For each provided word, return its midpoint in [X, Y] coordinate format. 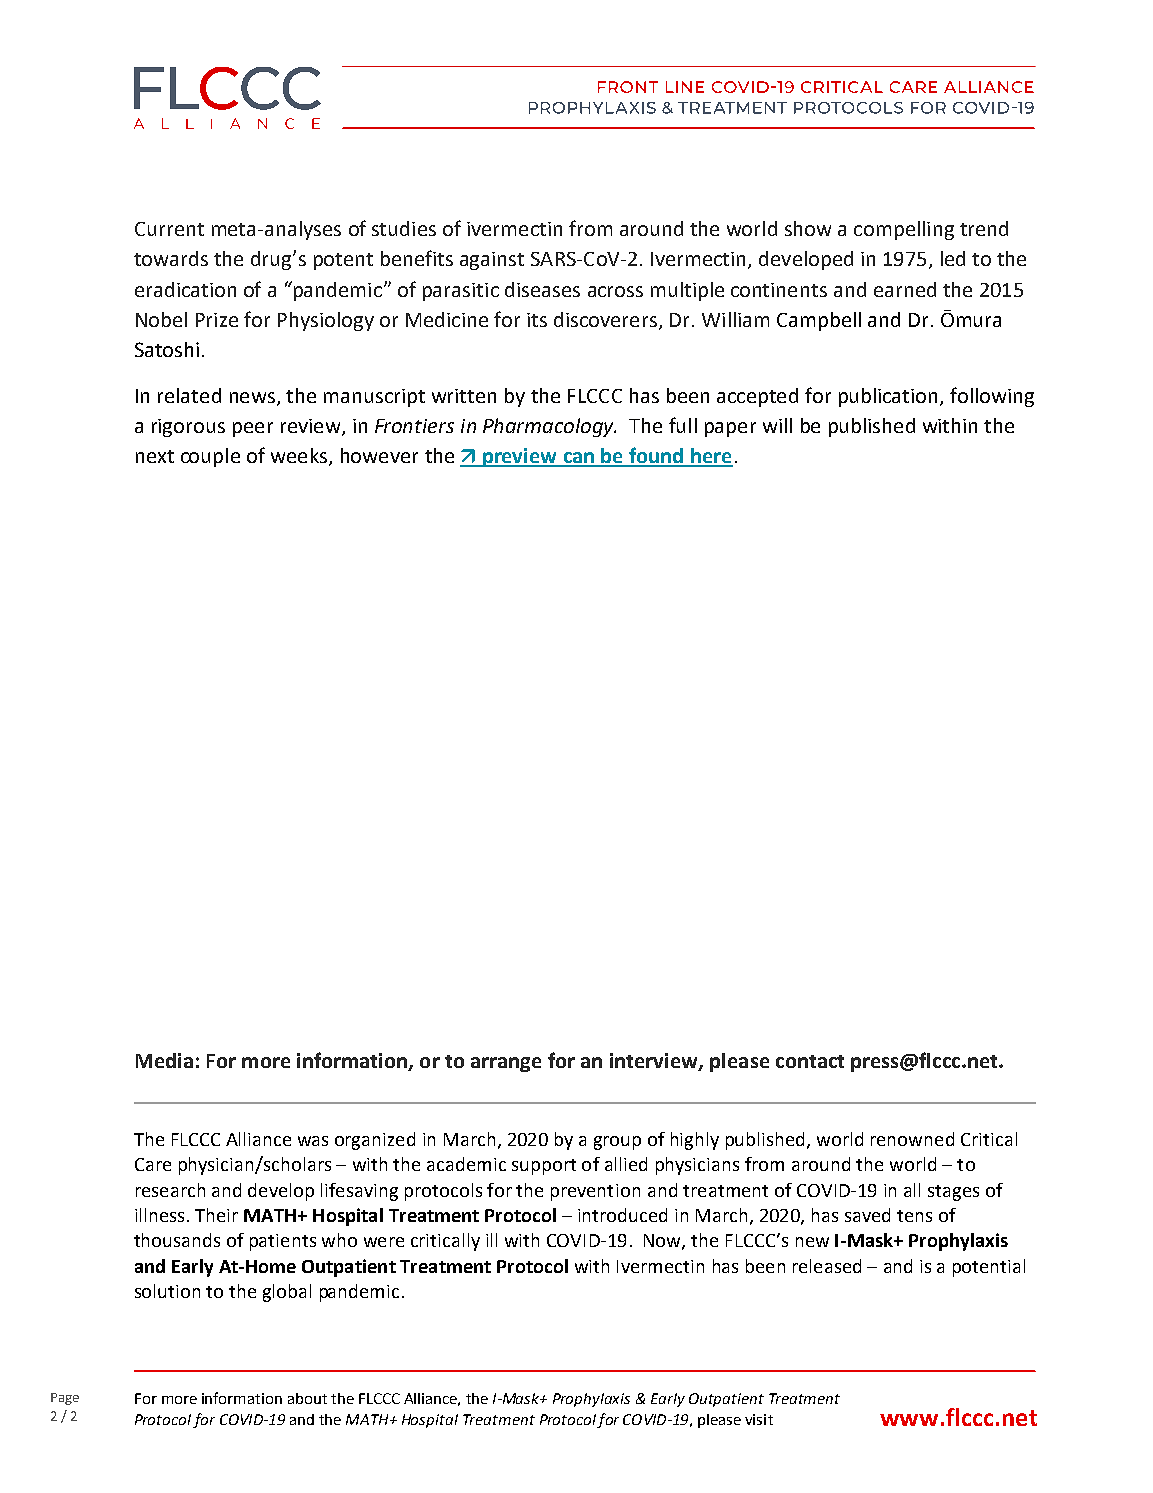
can [579, 459]
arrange [506, 1064]
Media [164, 1060]
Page [65, 1399]
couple [210, 457]
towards [171, 258]
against [492, 261]
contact [810, 1061]
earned [905, 289]
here [711, 457]
